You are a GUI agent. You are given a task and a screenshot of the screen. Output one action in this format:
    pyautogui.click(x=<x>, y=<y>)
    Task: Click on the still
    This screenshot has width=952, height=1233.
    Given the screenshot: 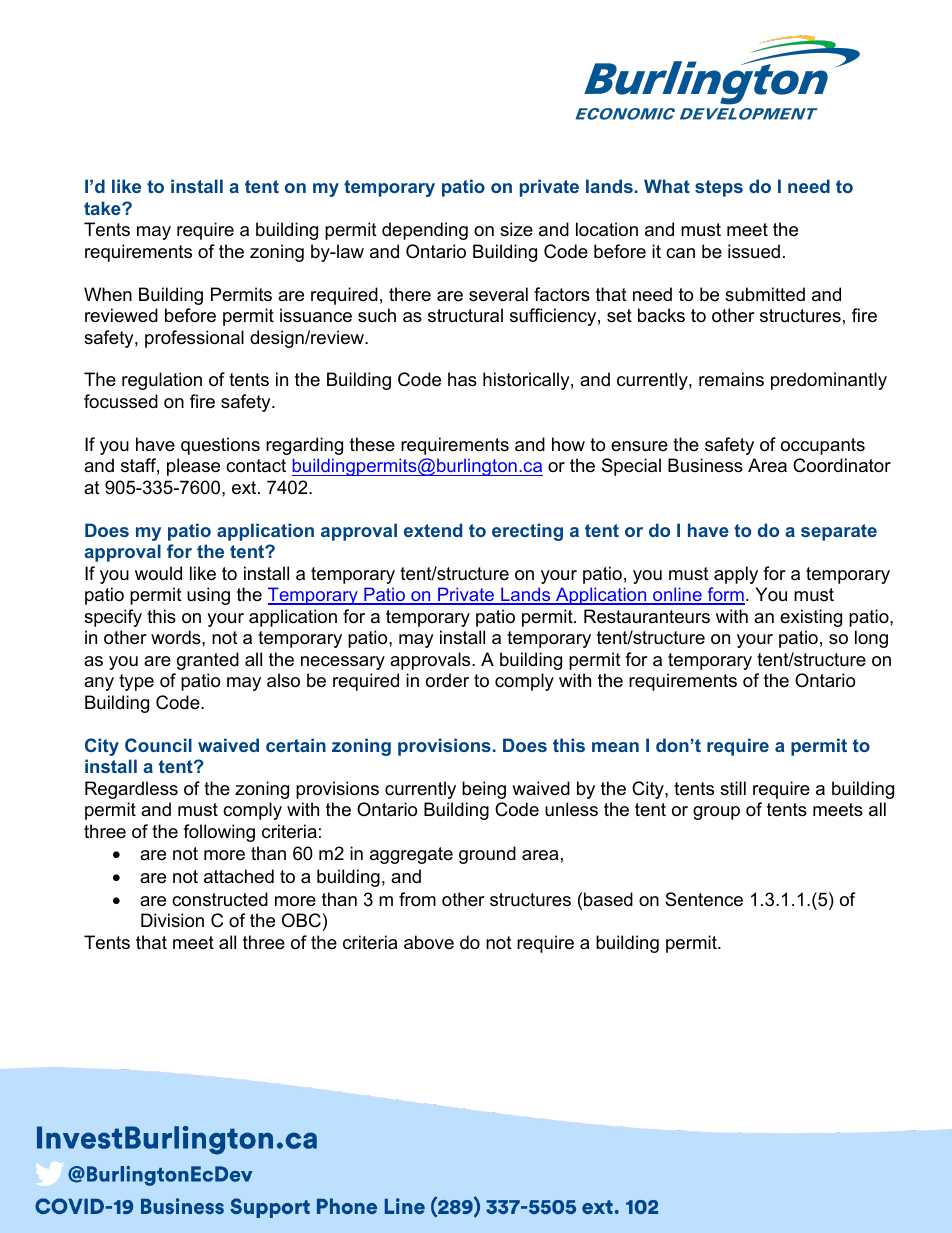 What is the action you would take?
    pyautogui.click(x=733, y=788)
